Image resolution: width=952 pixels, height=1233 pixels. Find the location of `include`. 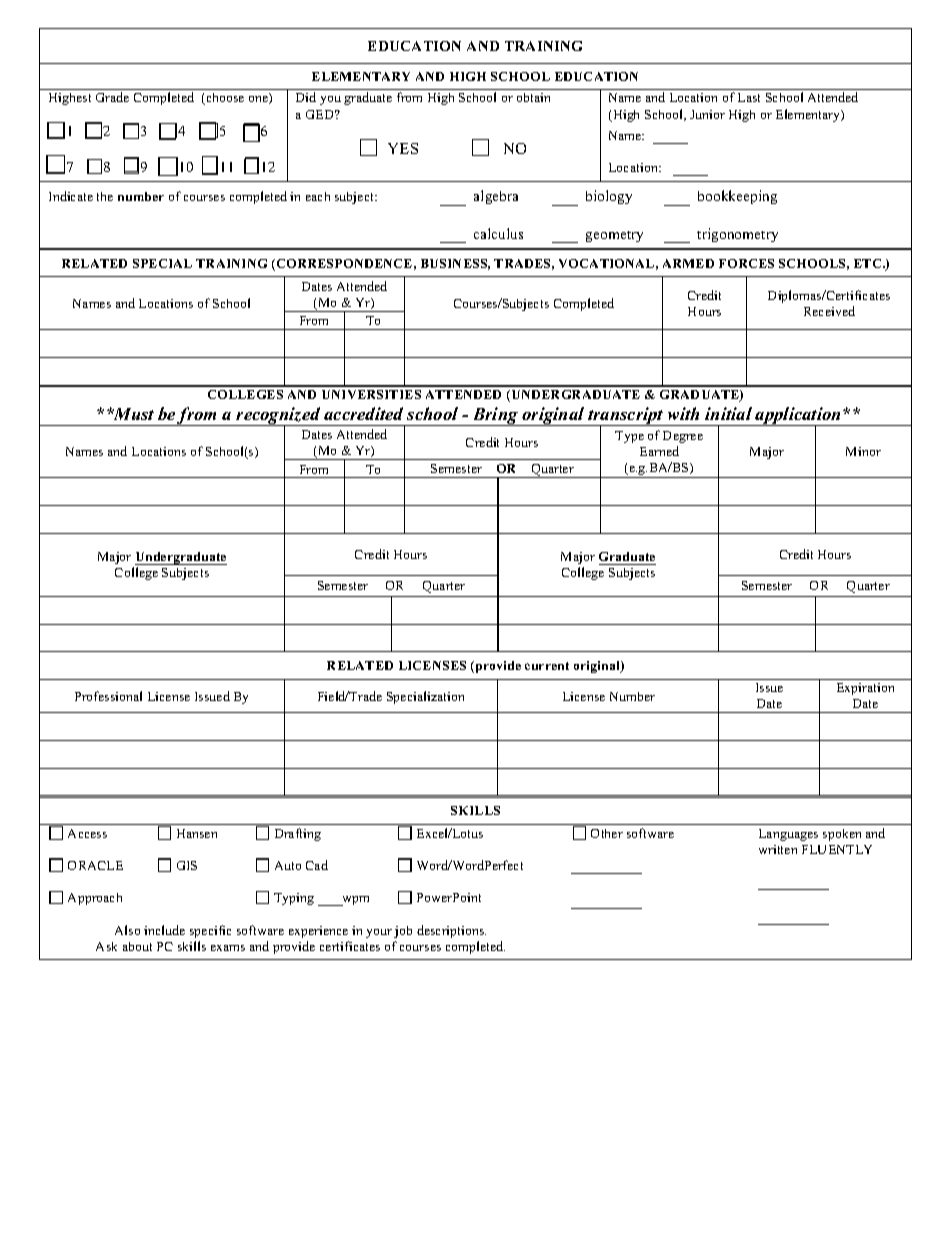

include is located at coordinates (164, 930).
